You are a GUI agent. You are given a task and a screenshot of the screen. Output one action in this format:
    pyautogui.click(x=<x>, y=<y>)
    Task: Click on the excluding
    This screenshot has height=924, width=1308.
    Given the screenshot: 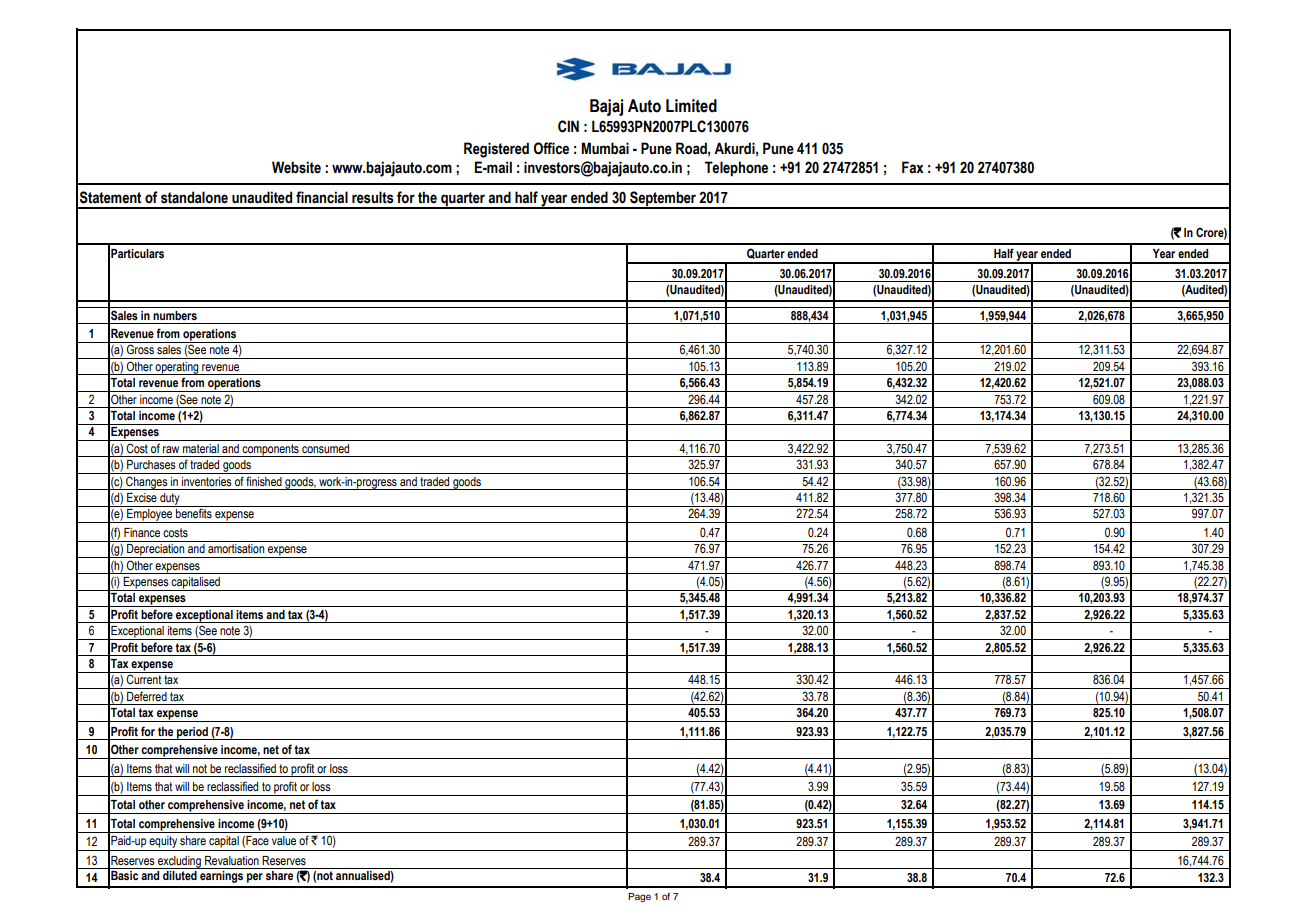 What is the action you would take?
    pyautogui.click(x=179, y=862)
